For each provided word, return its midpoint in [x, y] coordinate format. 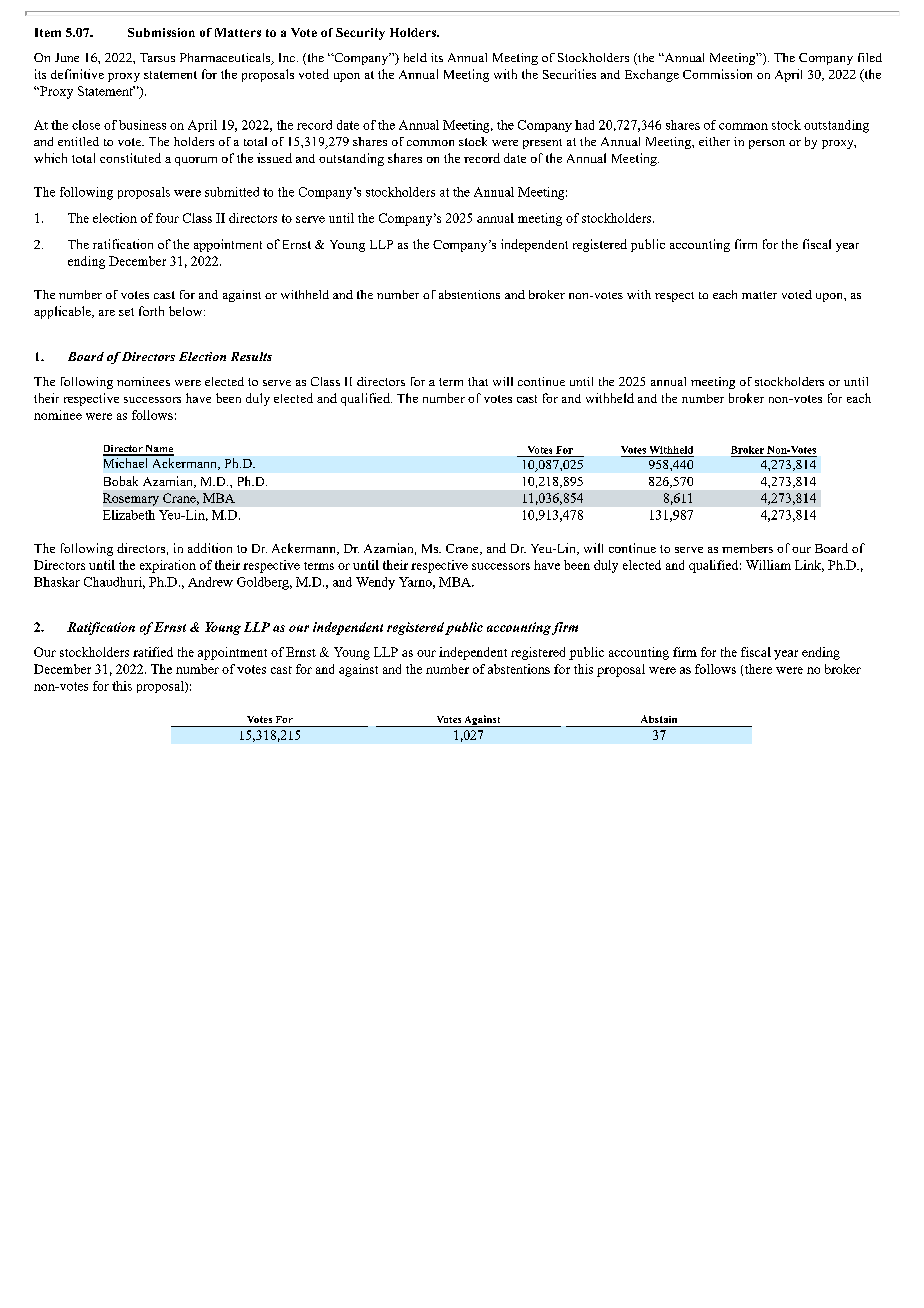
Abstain [659, 719]
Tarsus [157, 57]
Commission [717, 74]
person [767, 144]
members [747, 548]
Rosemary [131, 499]
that [478, 381]
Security [360, 34]
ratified [153, 652]
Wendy [375, 583]
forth [151, 311]
